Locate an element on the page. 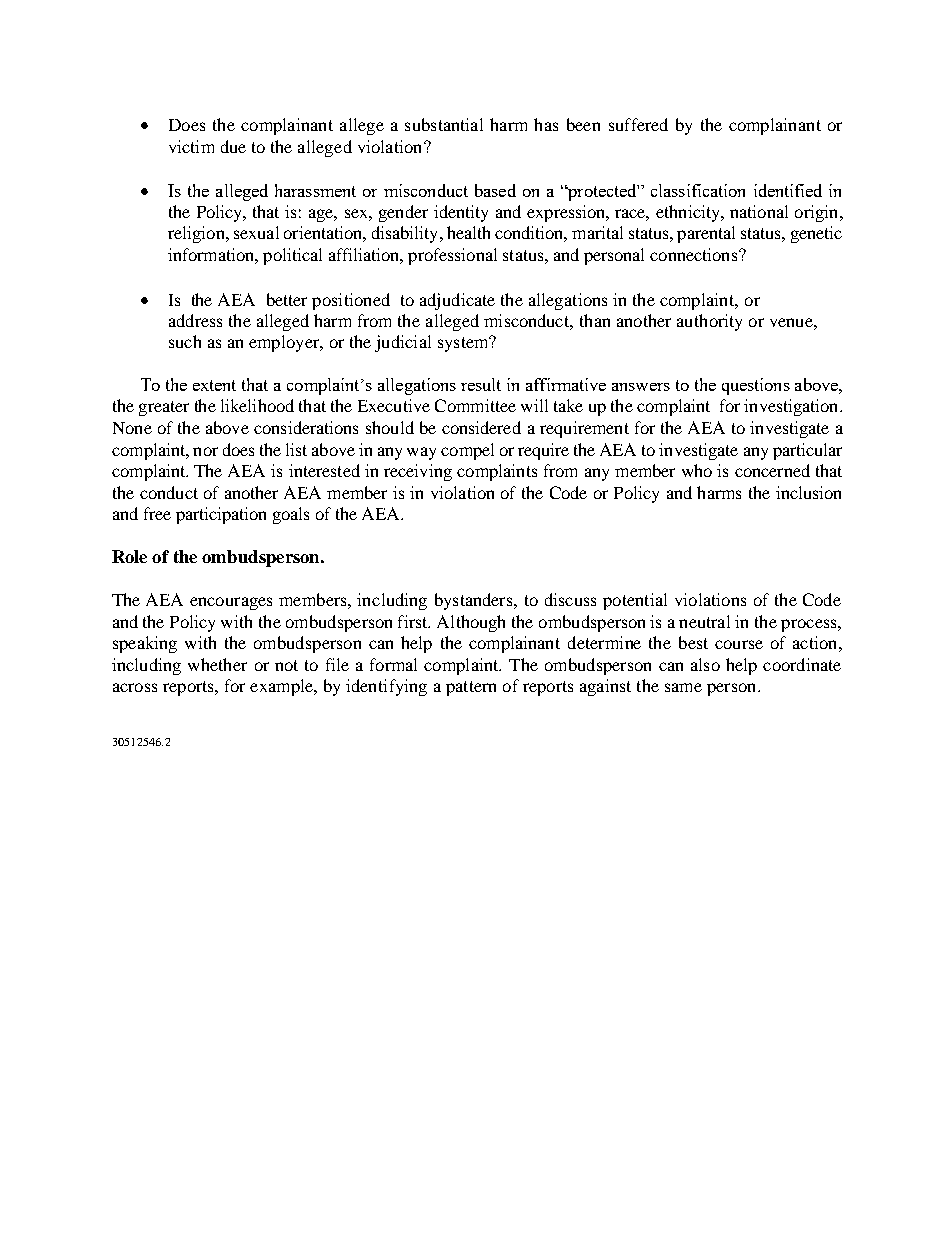 This page has height=1233, width=952. parental is located at coordinates (706, 234).
